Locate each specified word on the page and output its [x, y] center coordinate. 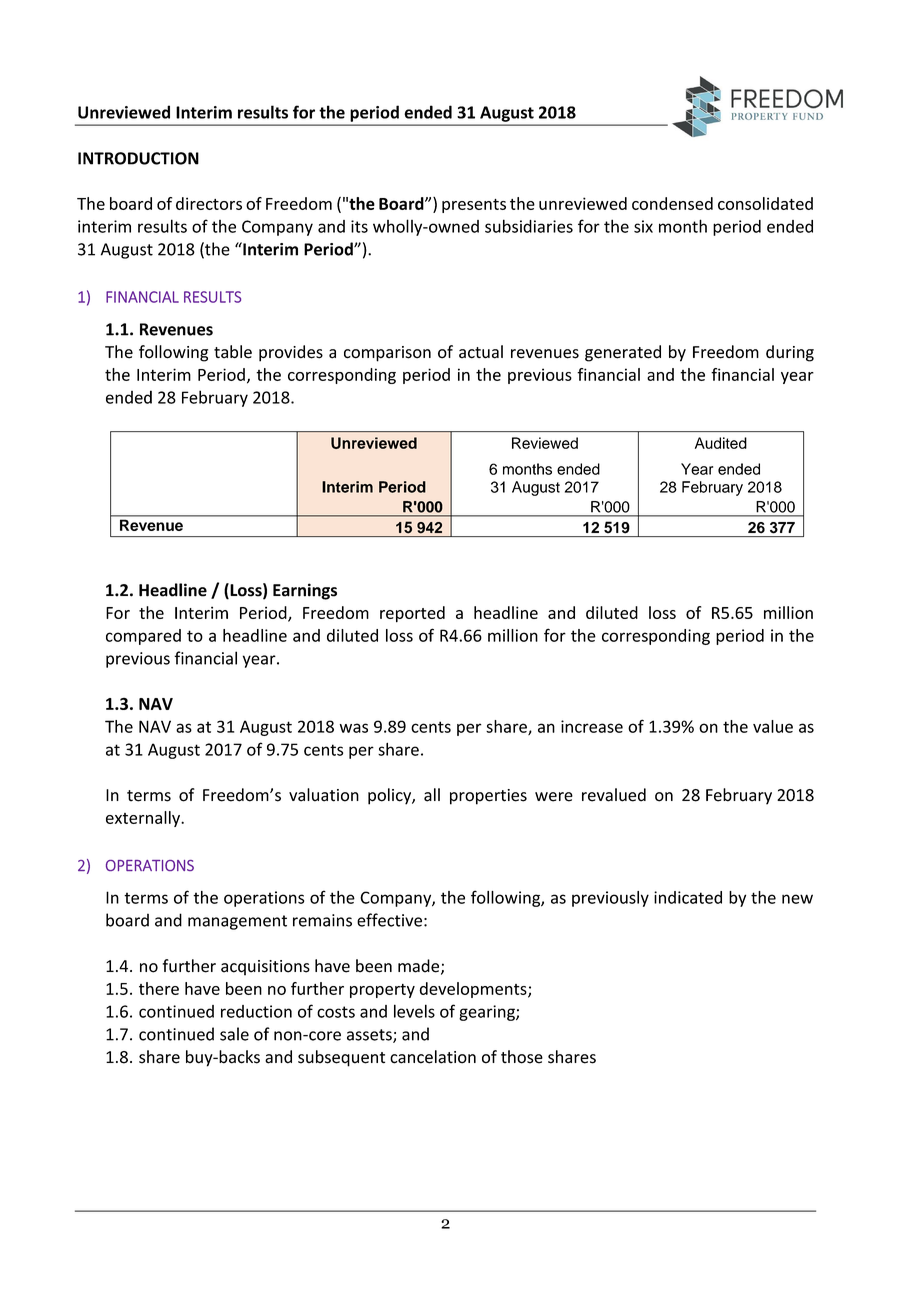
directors [209, 203]
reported [412, 614]
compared [143, 637]
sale [234, 1034]
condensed [672, 203]
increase [592, 726]
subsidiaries [529, 226]
